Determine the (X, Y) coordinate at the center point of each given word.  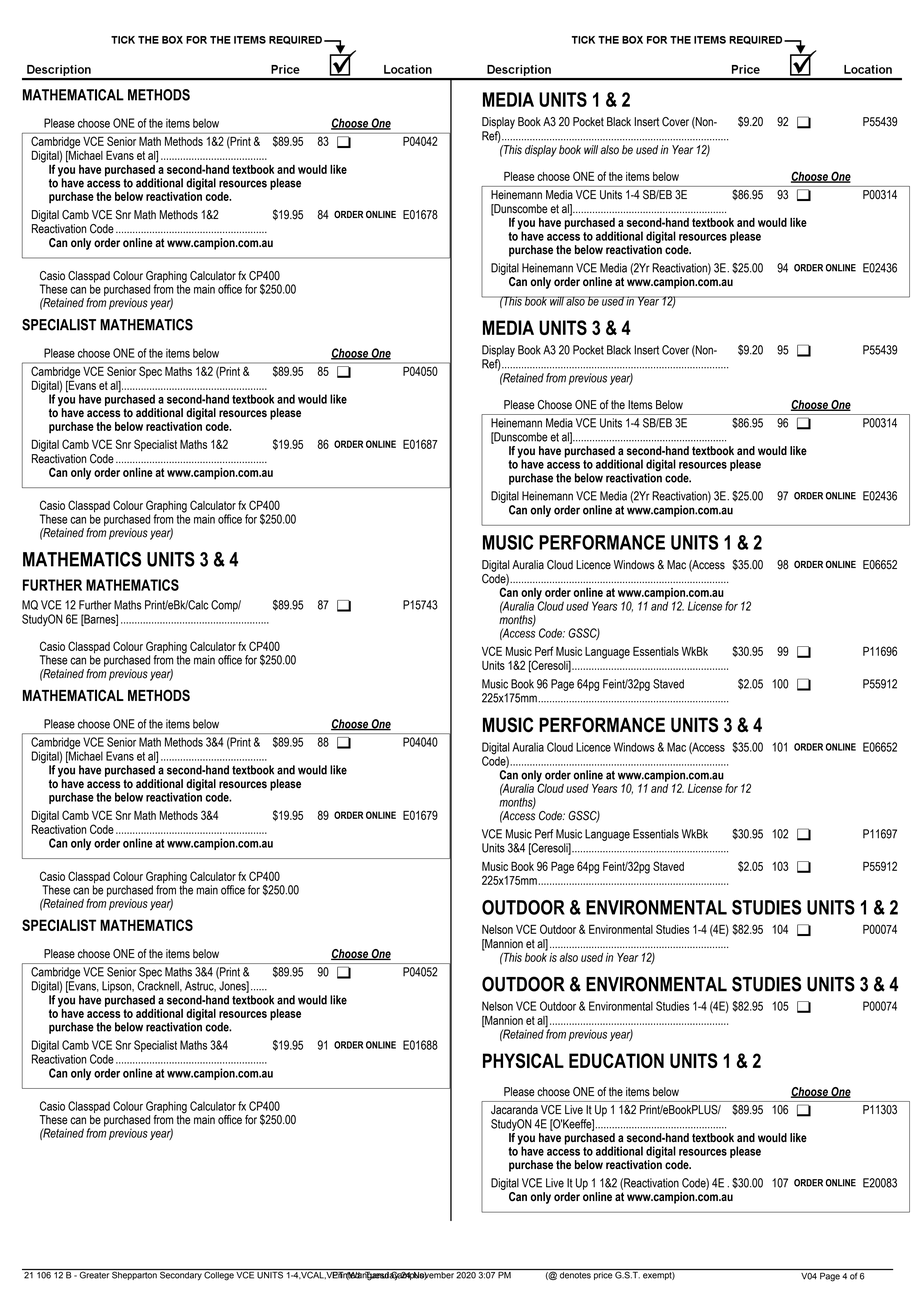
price (603, 1274)
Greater (94, 1274)
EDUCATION (616, 1060)
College (219, 1275)
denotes (575, 1274)
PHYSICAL (523, 1060)
